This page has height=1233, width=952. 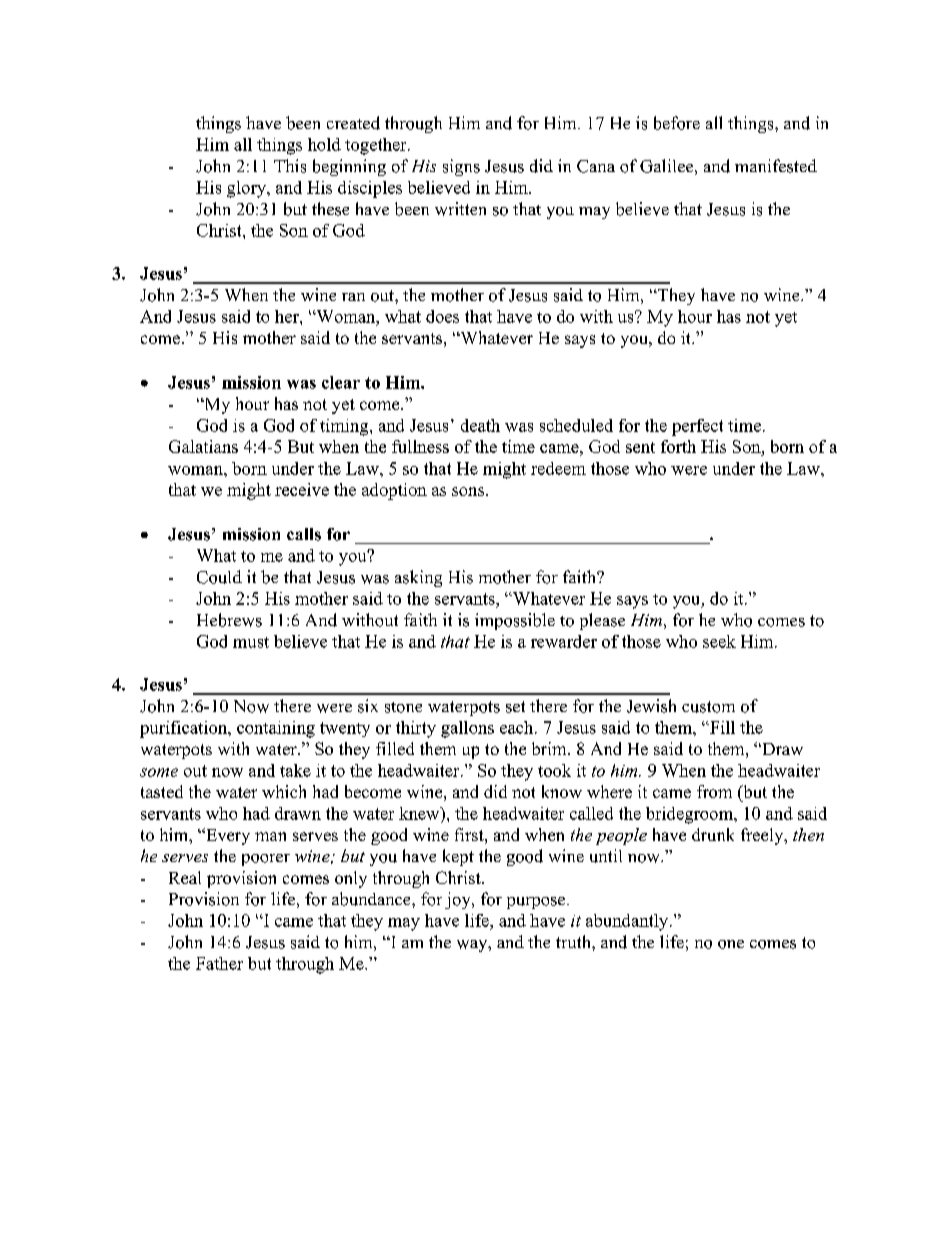 What do you see at coordinates (776, 166) in the page?
I see `manifested` at bounding box center [776, 166].
